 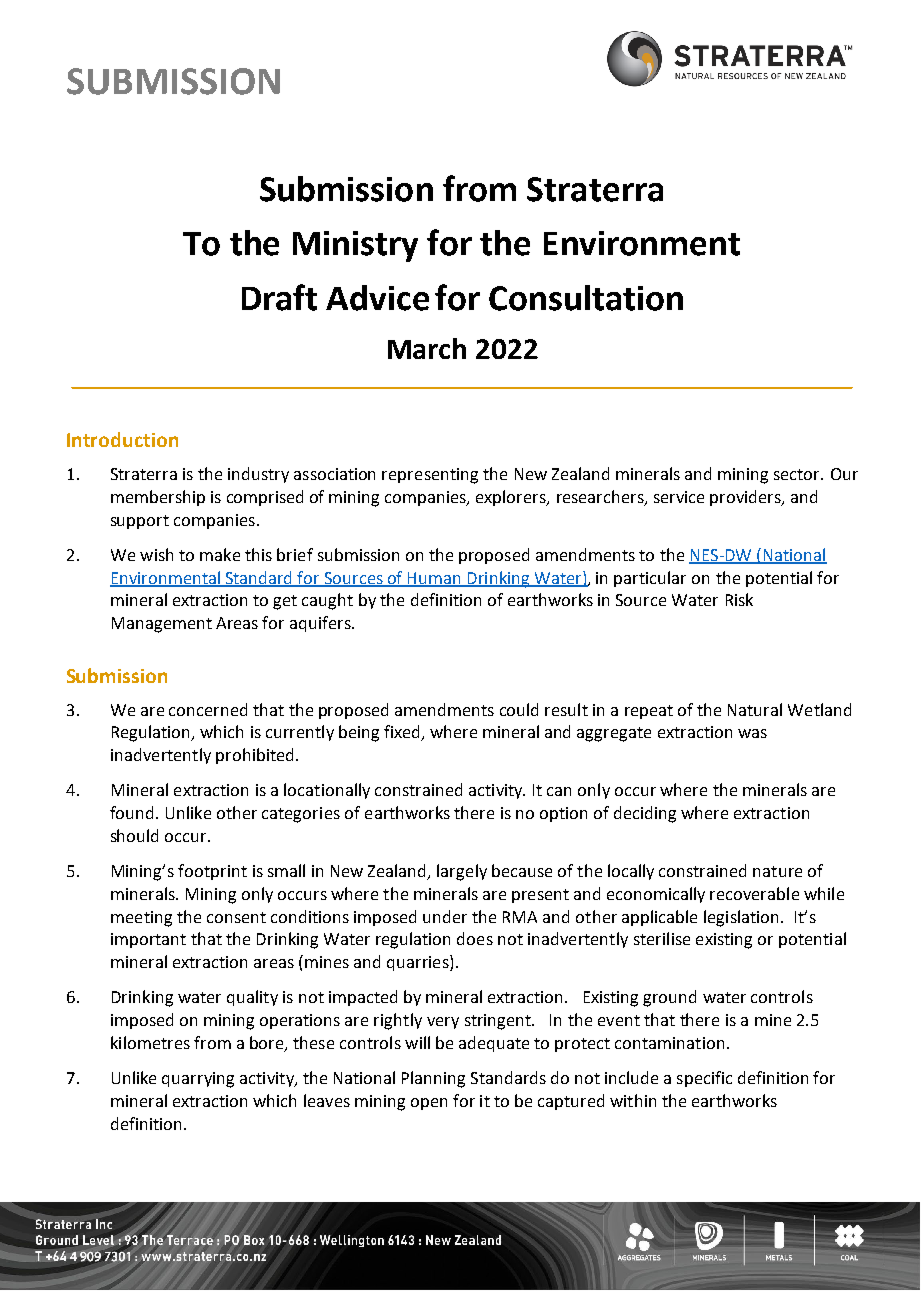 I want to click on sector, so click(x=798, y=474).
